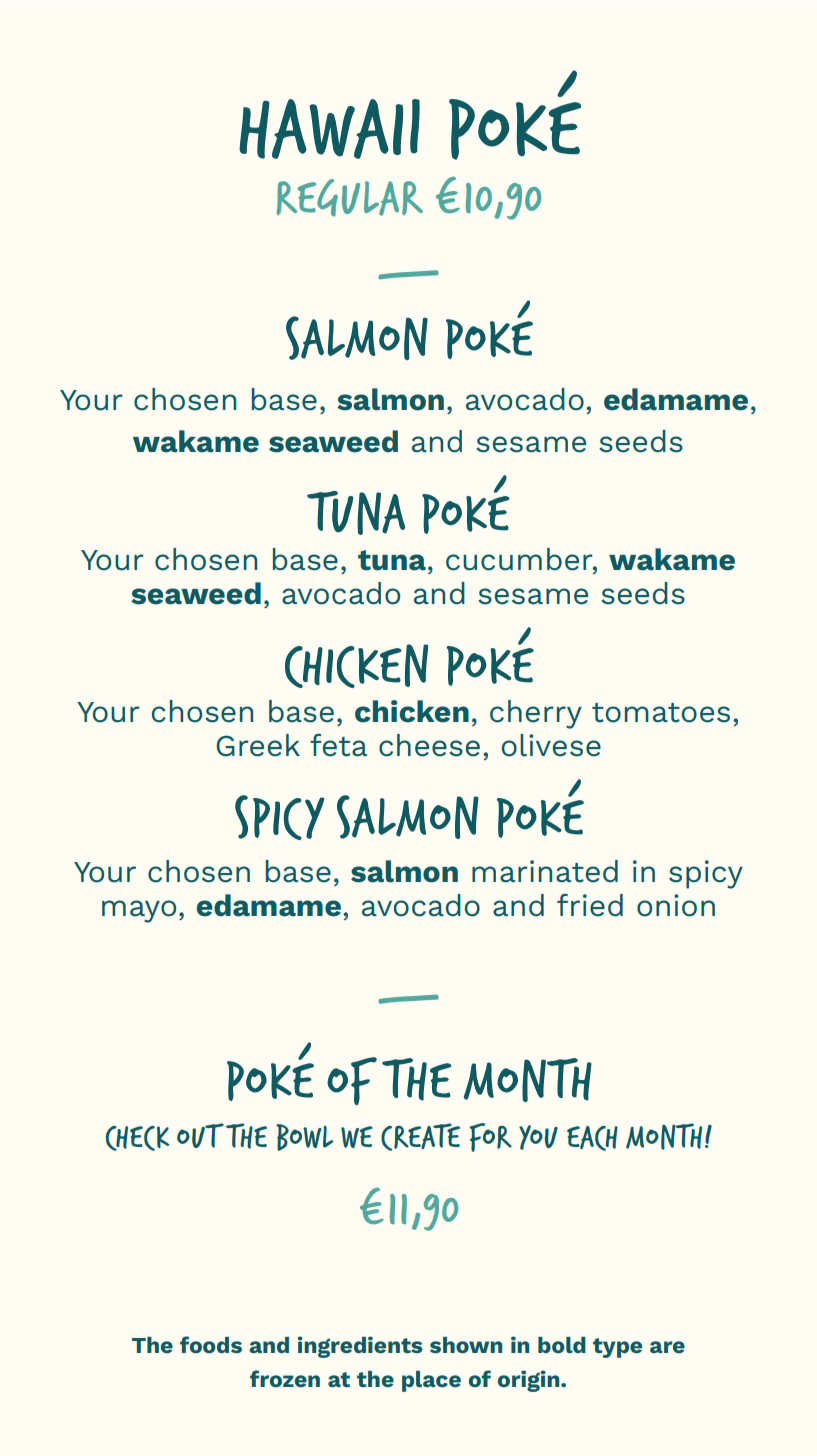 This screenshot has height=1456, width=817. Describe the element at coordinates (545, 871) in the screenshot. I see `marinated` at that location.
